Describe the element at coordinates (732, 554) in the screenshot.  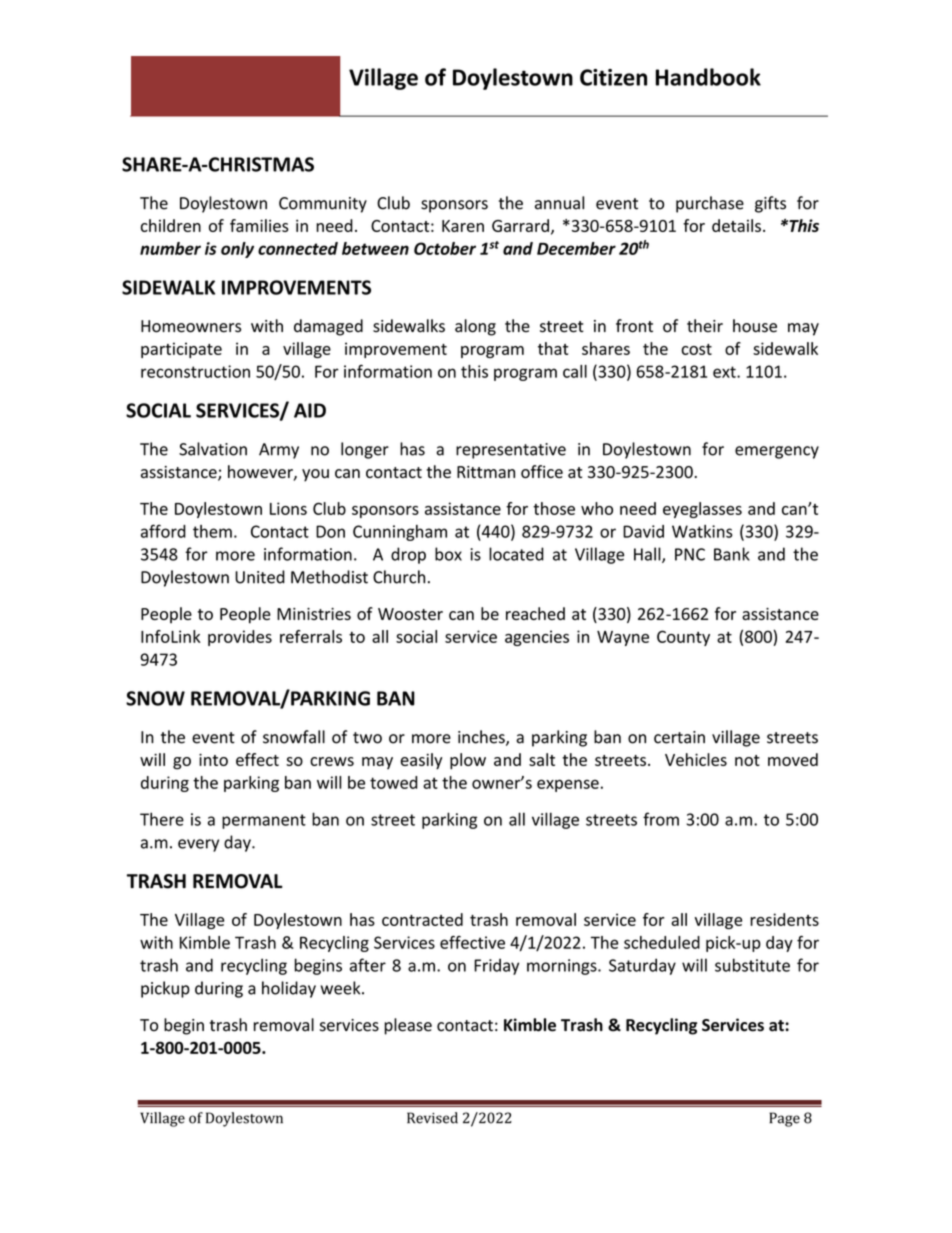
I see `Bank` at that location.
